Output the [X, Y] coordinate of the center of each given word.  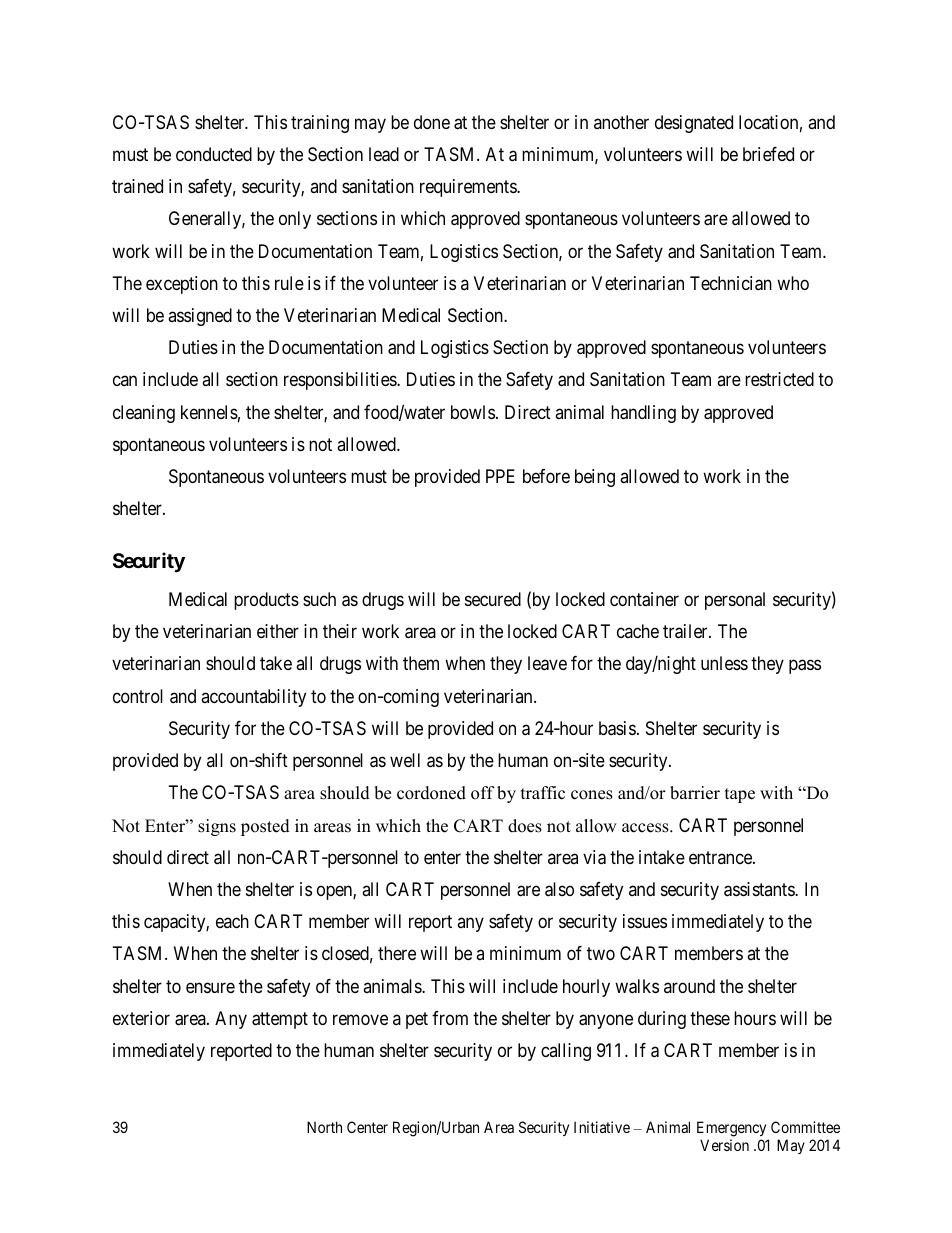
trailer [686, 631]
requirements [469, 188]
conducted [214, 154]
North [324, 1127]
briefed [768, 154]
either [278, 631]
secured [493, 599]
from [450, 1018]
